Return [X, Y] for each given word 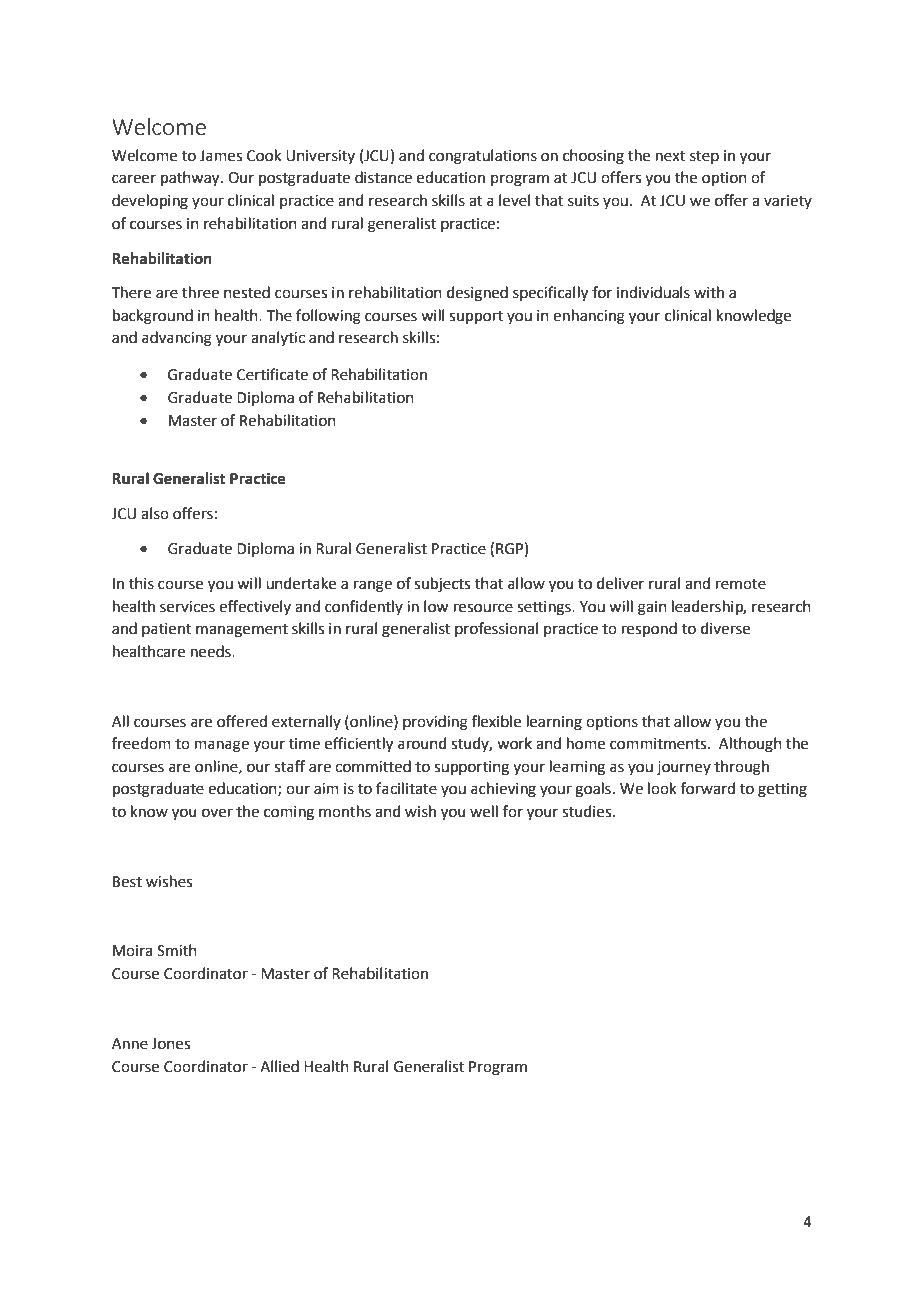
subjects [442, 585]
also [155, 513]
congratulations [483, 157]
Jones [170, 1044]
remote [741, 584]
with [709, 292]
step [704, 157]
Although [750, 745]
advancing [177, 339]
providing [435, 723]
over [217, 813]
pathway [191, 179]
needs [212, 651]
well [484, 811]
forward [708, 788]
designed [477, 294]
